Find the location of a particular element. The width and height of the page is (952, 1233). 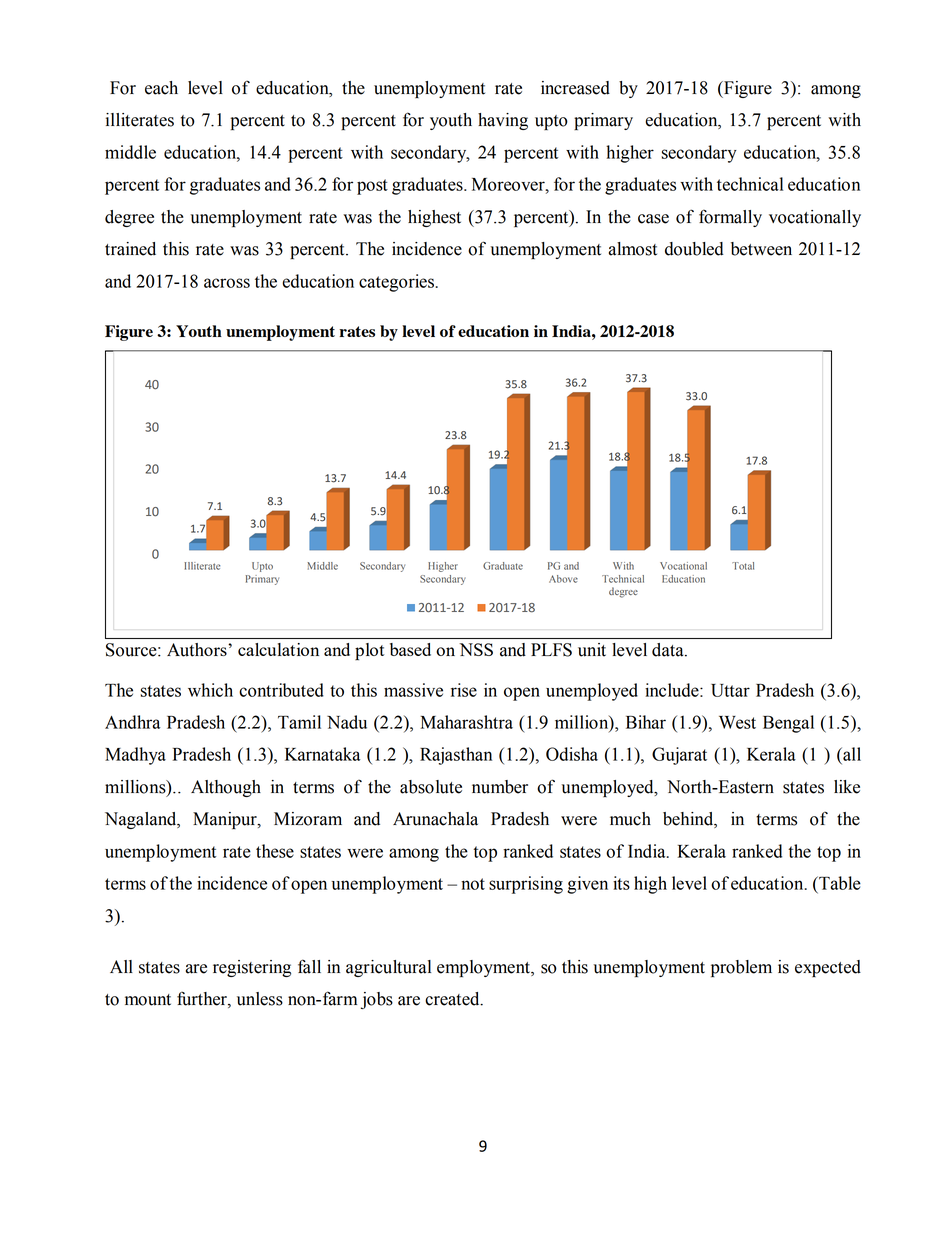

Although is located at coordinates (226, 788).
